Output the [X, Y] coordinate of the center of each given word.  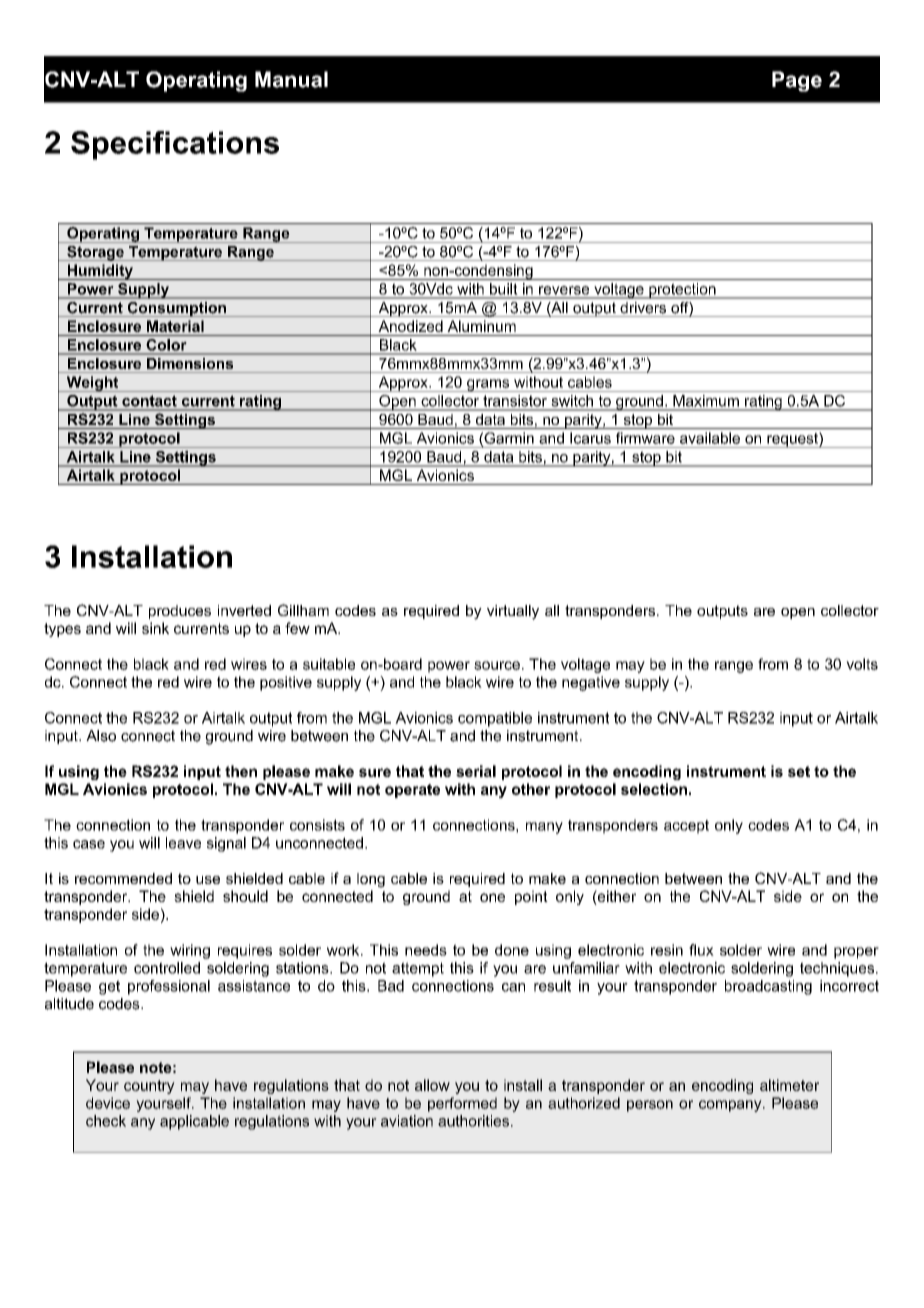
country [149, 1087]
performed [462, 1104]
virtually [513, 612]
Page [797, 81]
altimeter [789, 1085]
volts [862, 664]
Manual [291, 79]
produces [180, 612]
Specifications [175, 145]
